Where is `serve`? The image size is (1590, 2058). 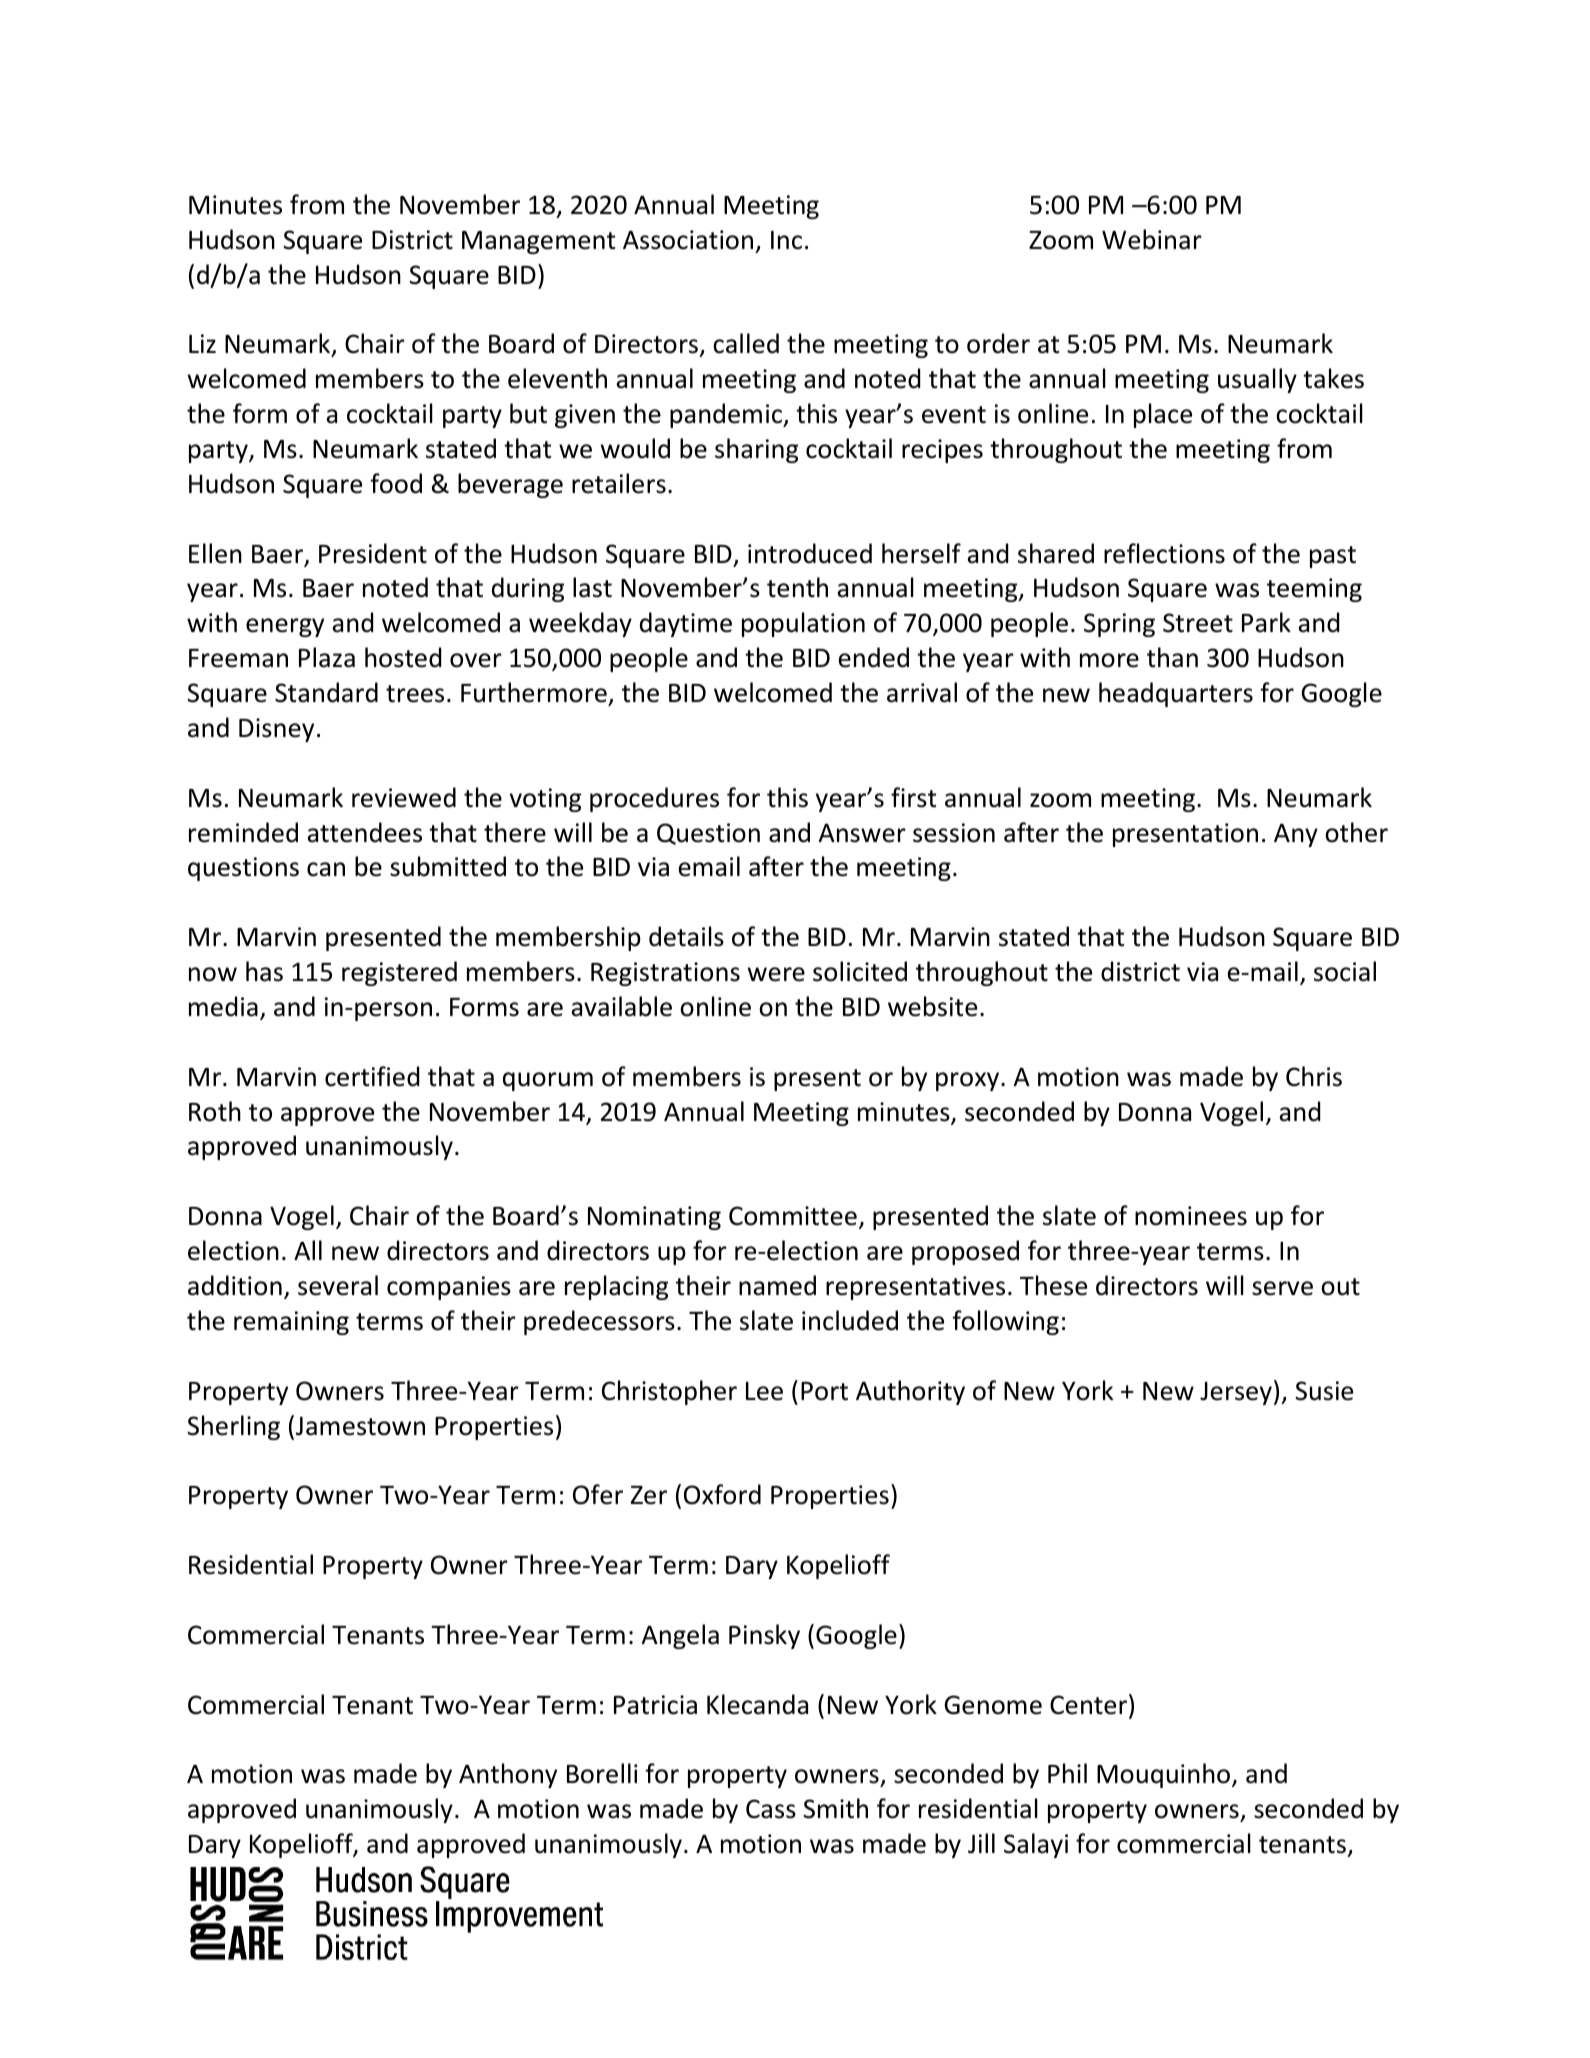 serve is located at coordinates (1282, 1288).
